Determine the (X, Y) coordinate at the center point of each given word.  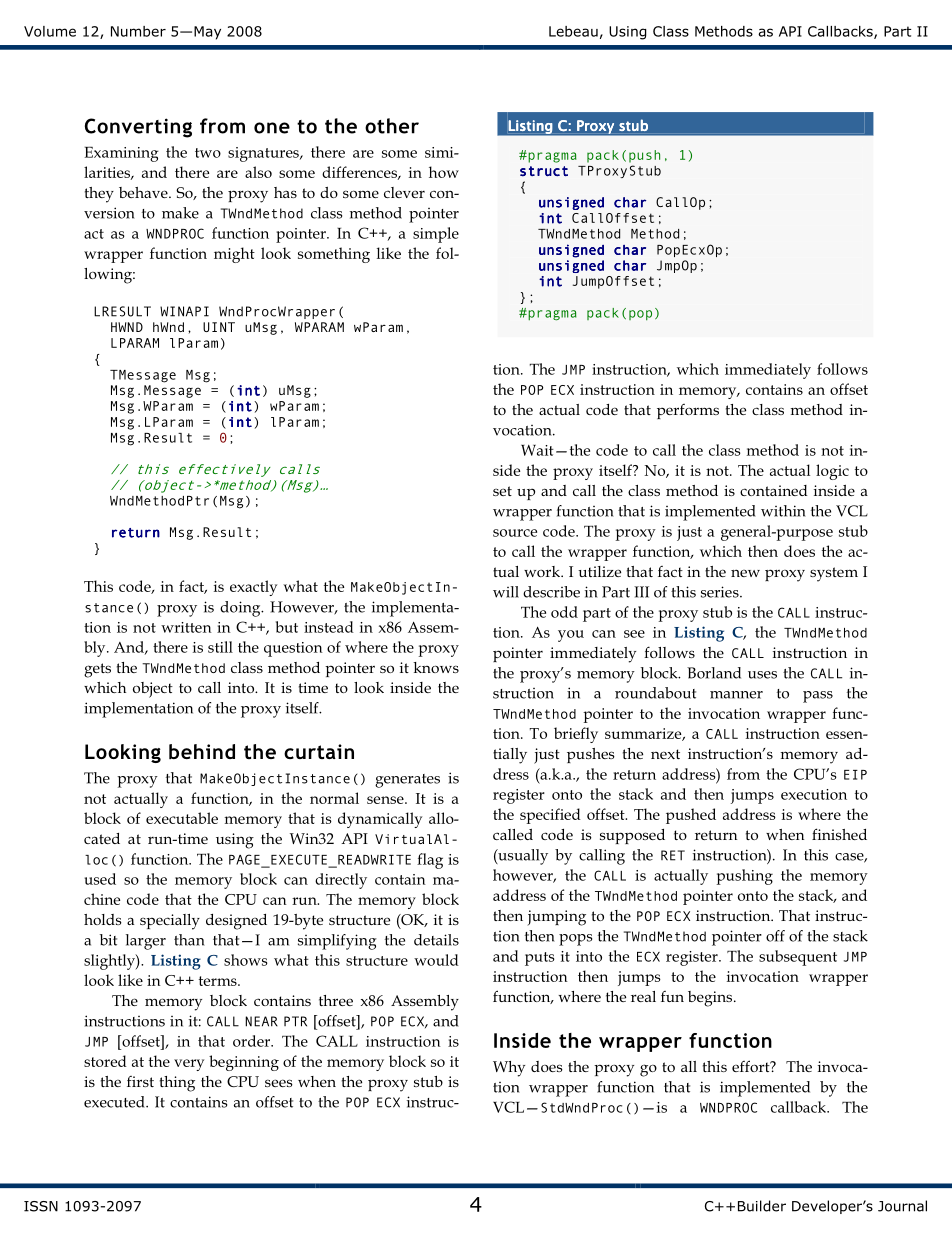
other (392, 126)
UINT (219, 327)
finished (839, 834)
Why (509, 1069)
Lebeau (573, 31)
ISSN (41, 1206)
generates (407, 781)
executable (182, 818)
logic (832, 472)
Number (138, 31)
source (515, 533)
